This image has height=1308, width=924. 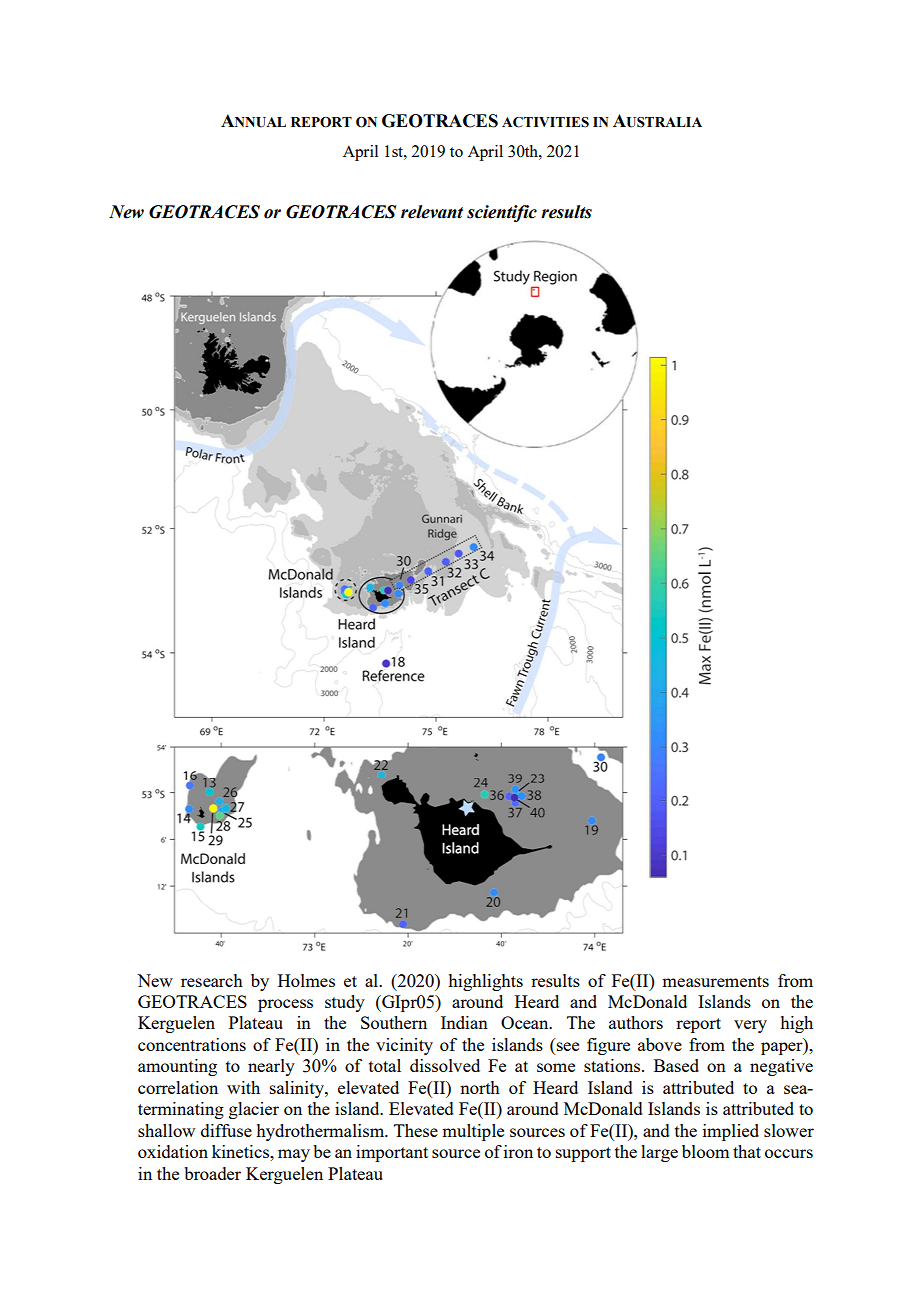 I want to click on relevant, so click(x=432, y=212).
